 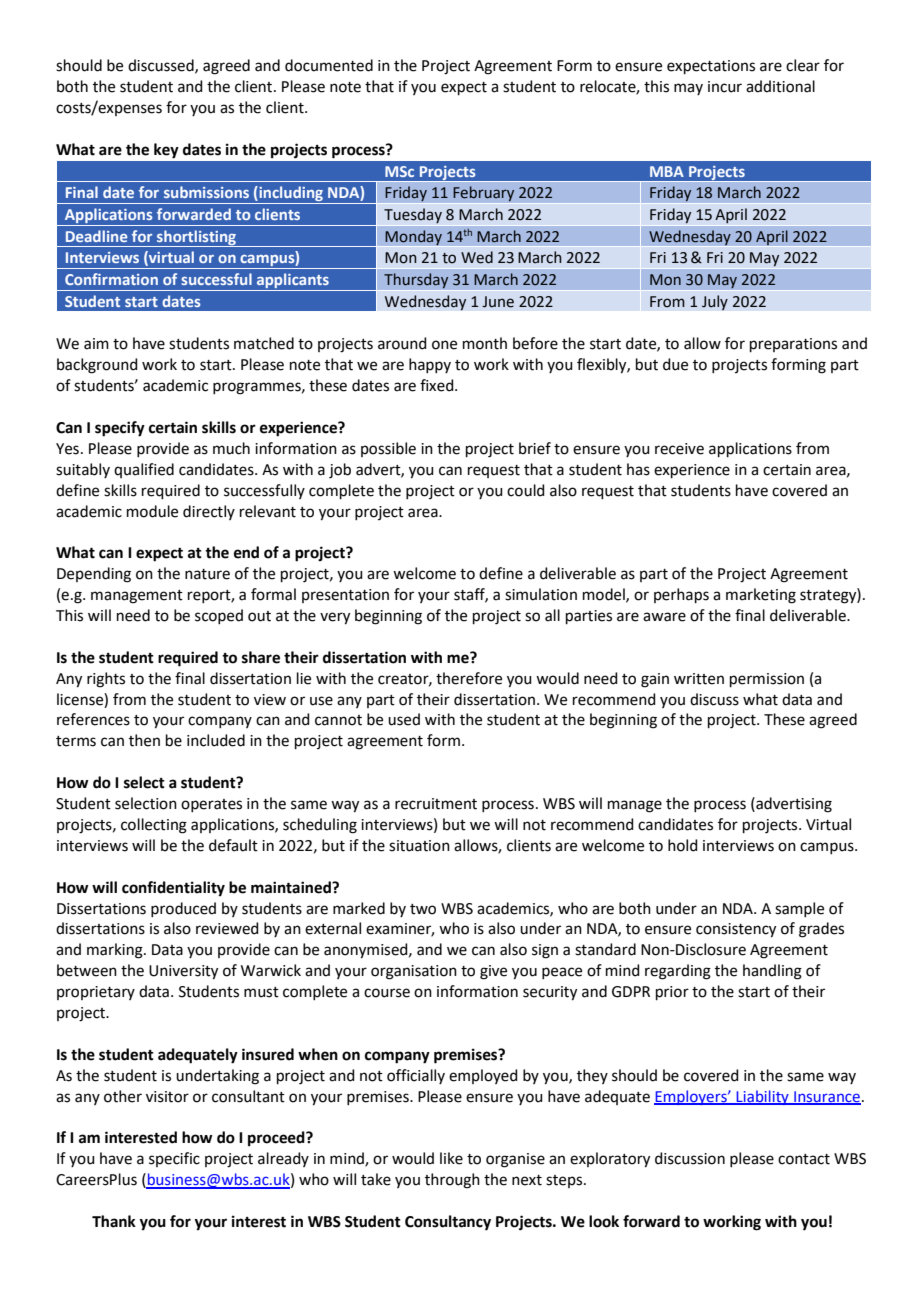 What do you see at coordinates (804, 1159) in the screenshot?
I see `contact` at bounding box center [804, 1159].
